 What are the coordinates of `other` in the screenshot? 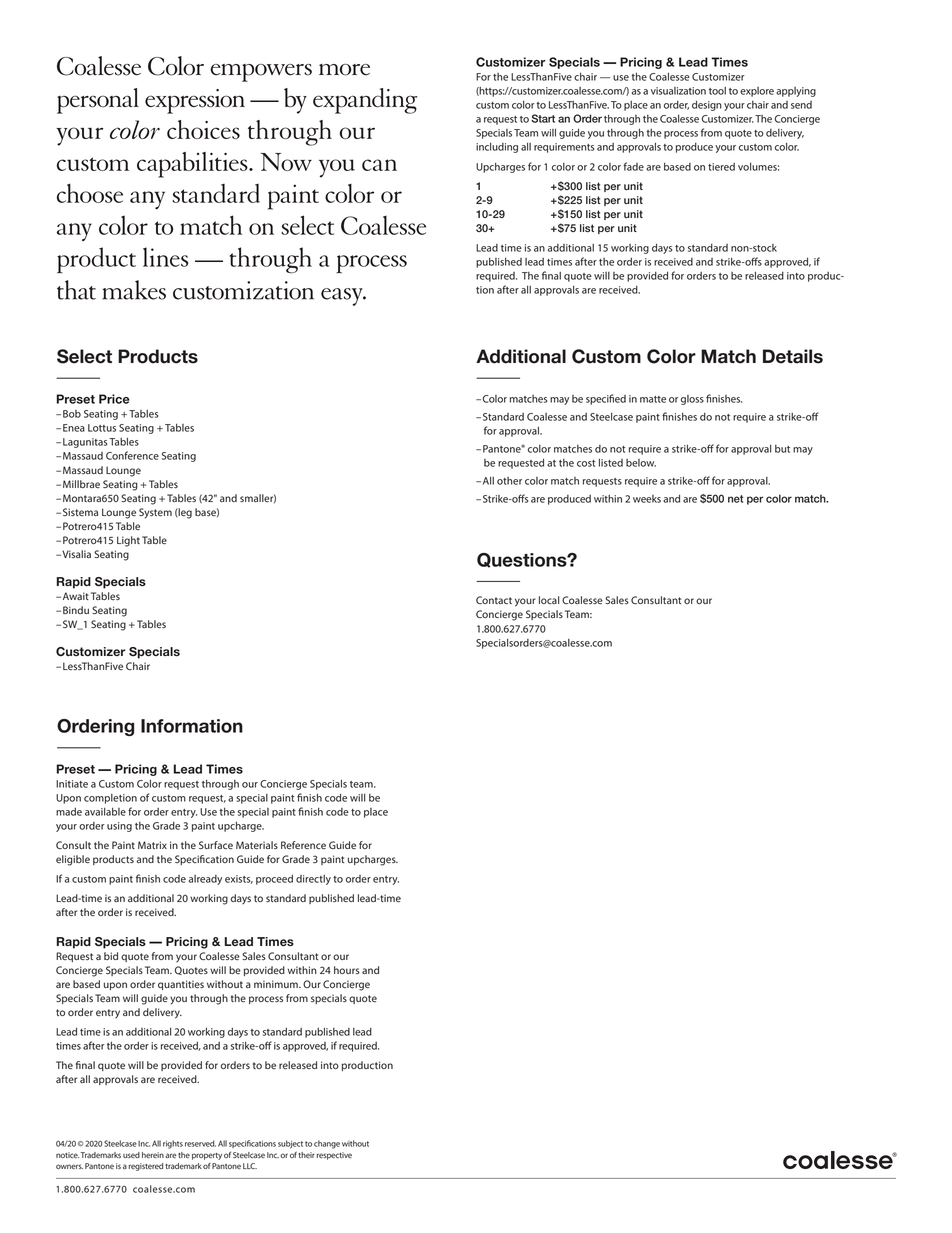 It's located at (509, 481).
